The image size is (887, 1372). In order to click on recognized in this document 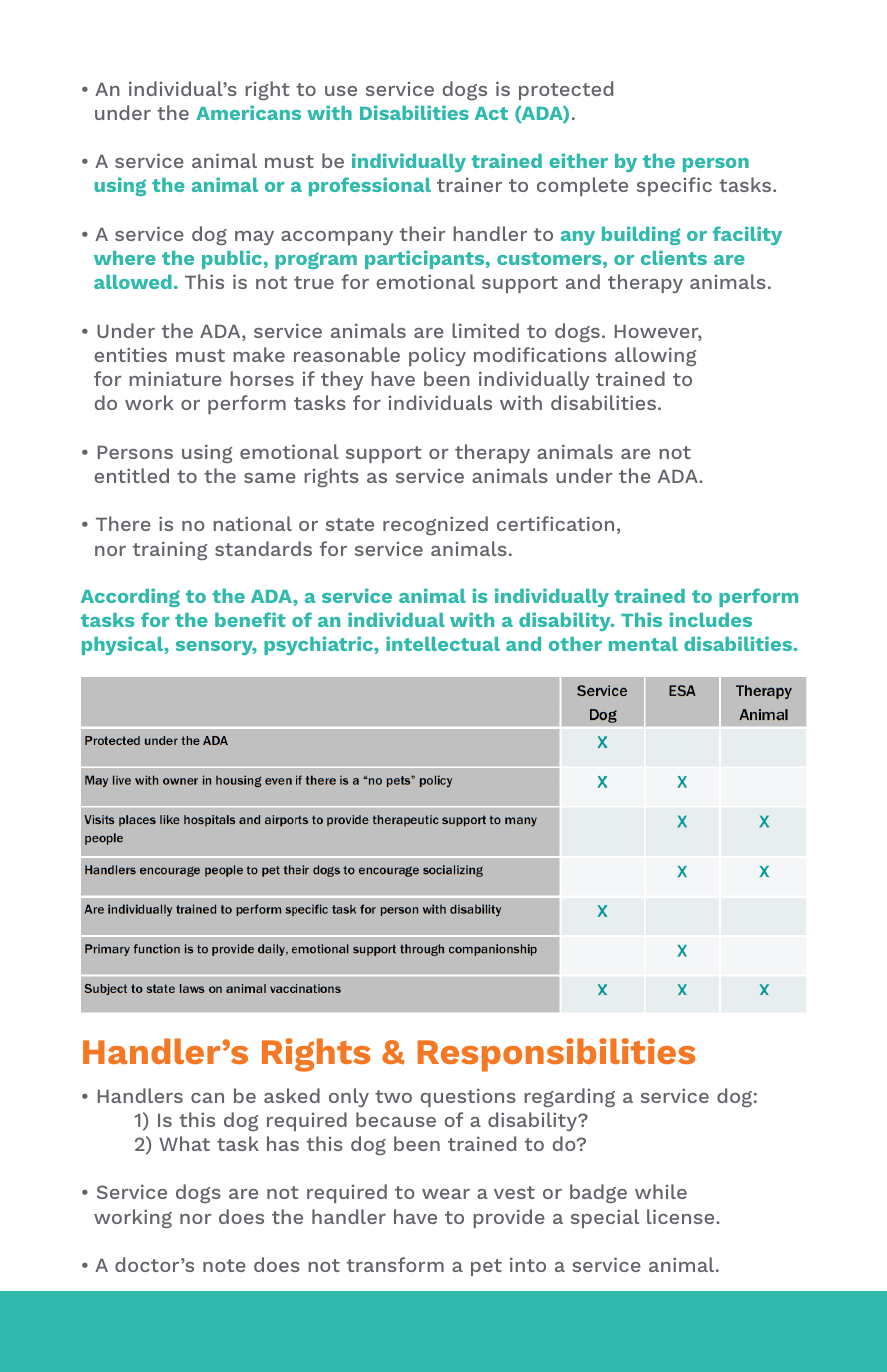, I will do `click(435, 525)`.
